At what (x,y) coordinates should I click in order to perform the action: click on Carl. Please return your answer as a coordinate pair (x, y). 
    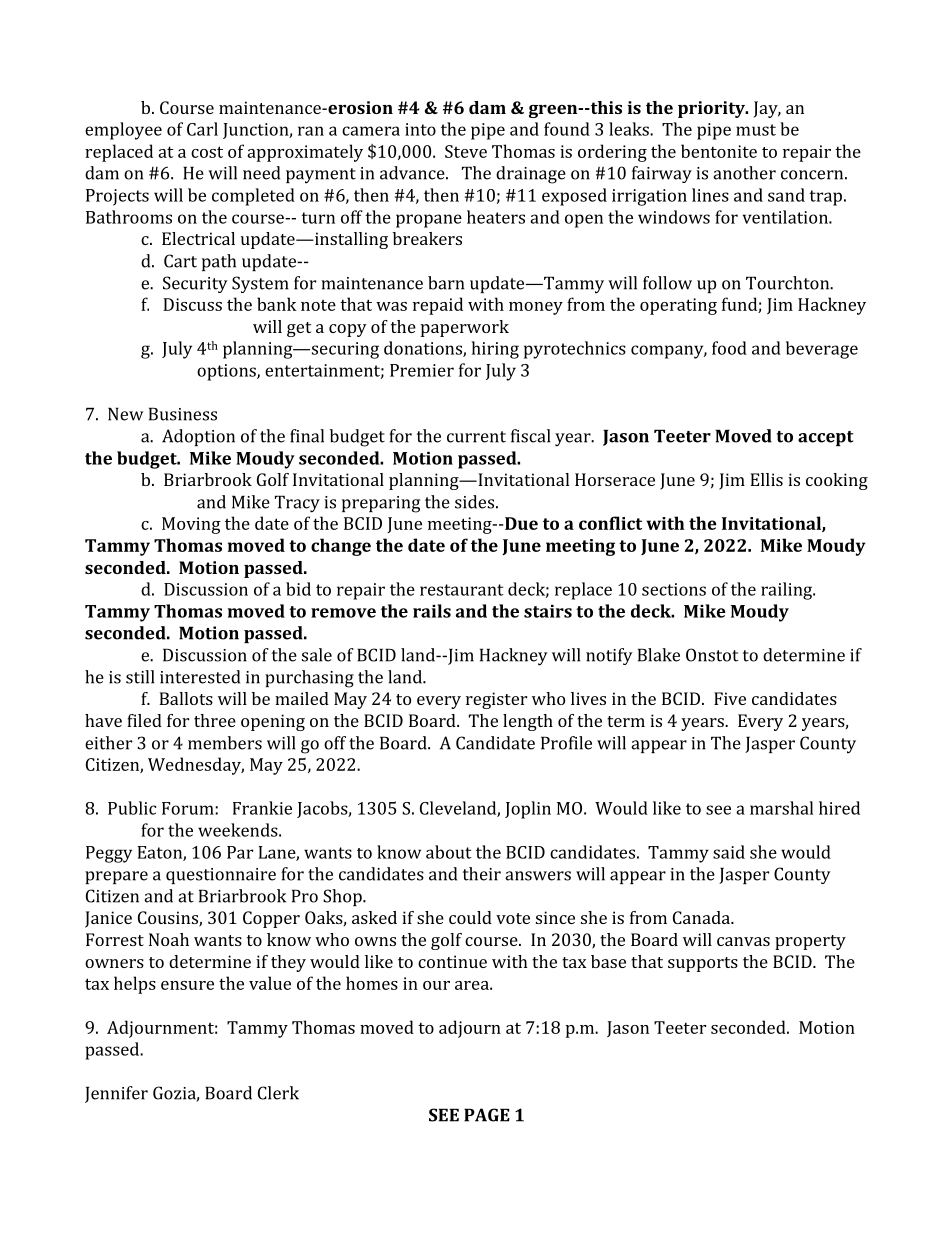
    Looking at the image, I should click on (202, 129).
